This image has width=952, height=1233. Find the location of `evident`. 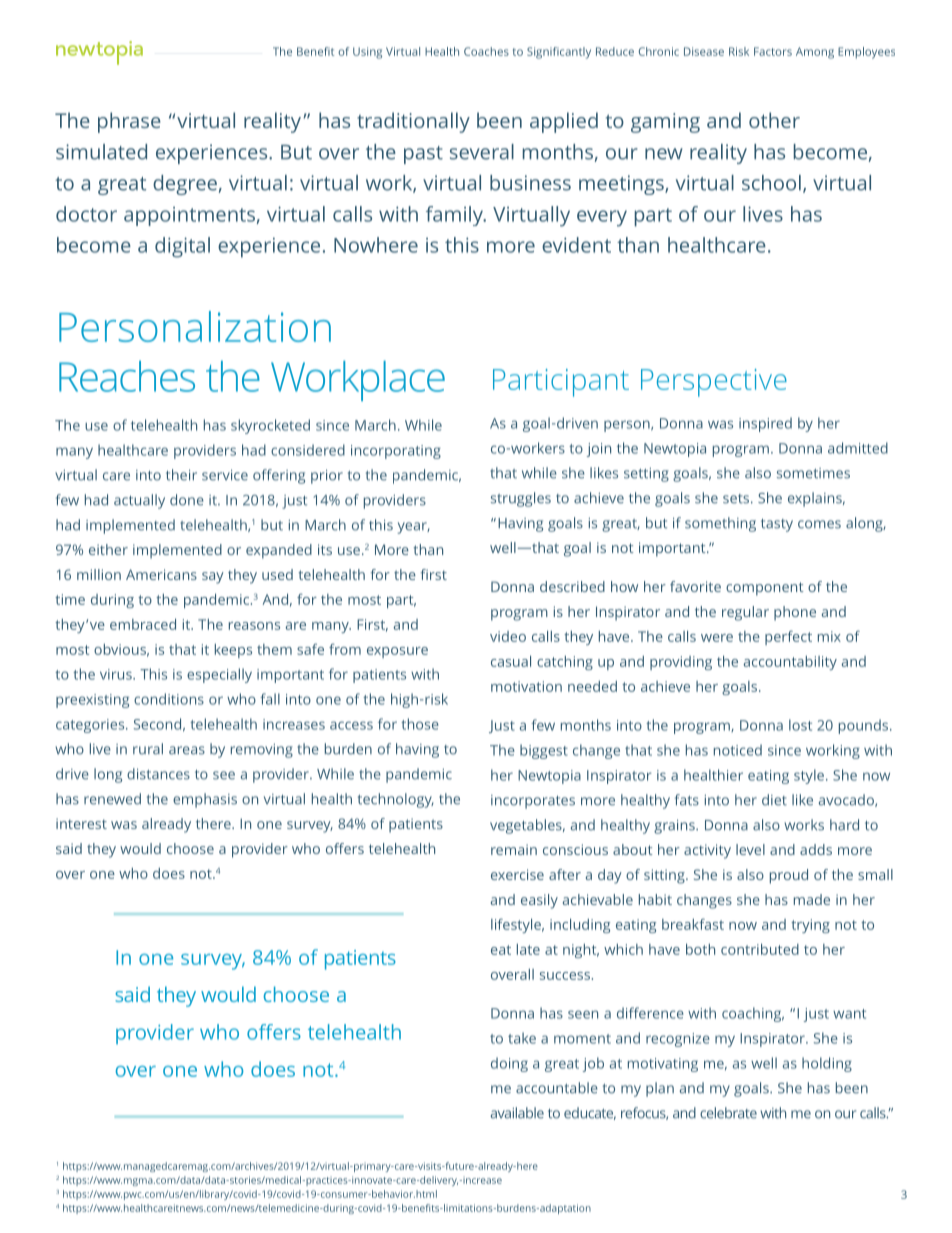

evident is located at coordinates (576, 245).
